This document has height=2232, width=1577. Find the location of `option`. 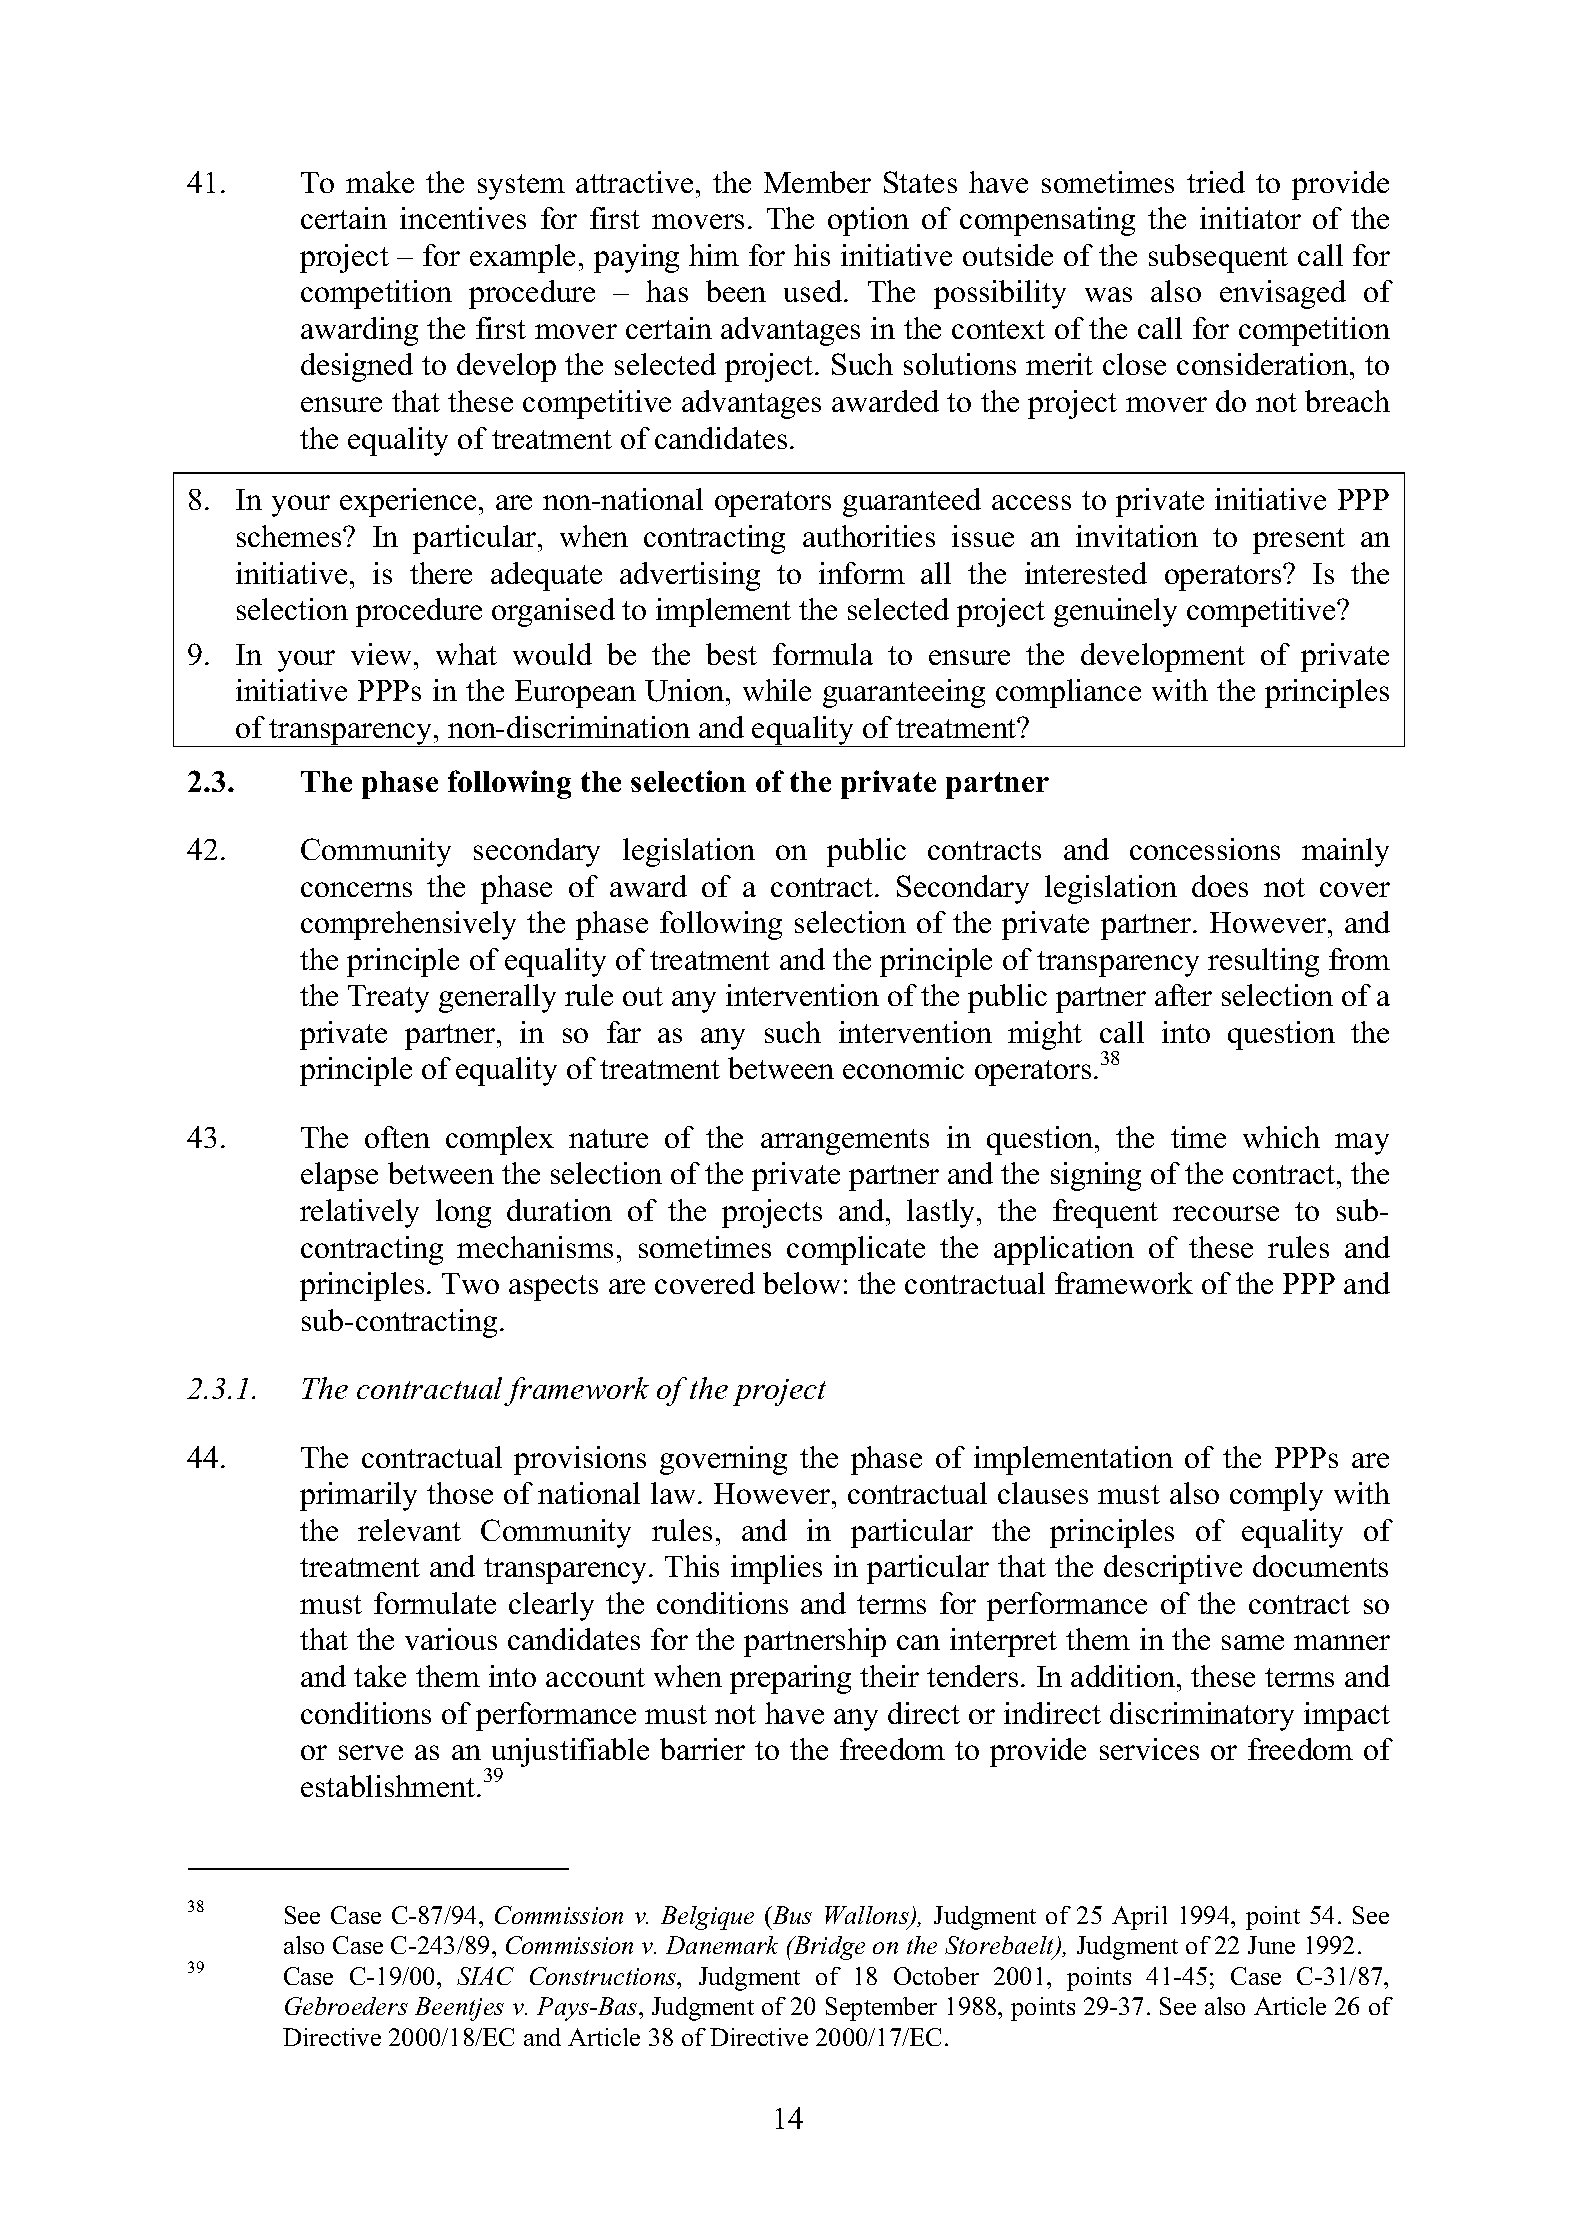

option is located at coordinates (868, 221).
